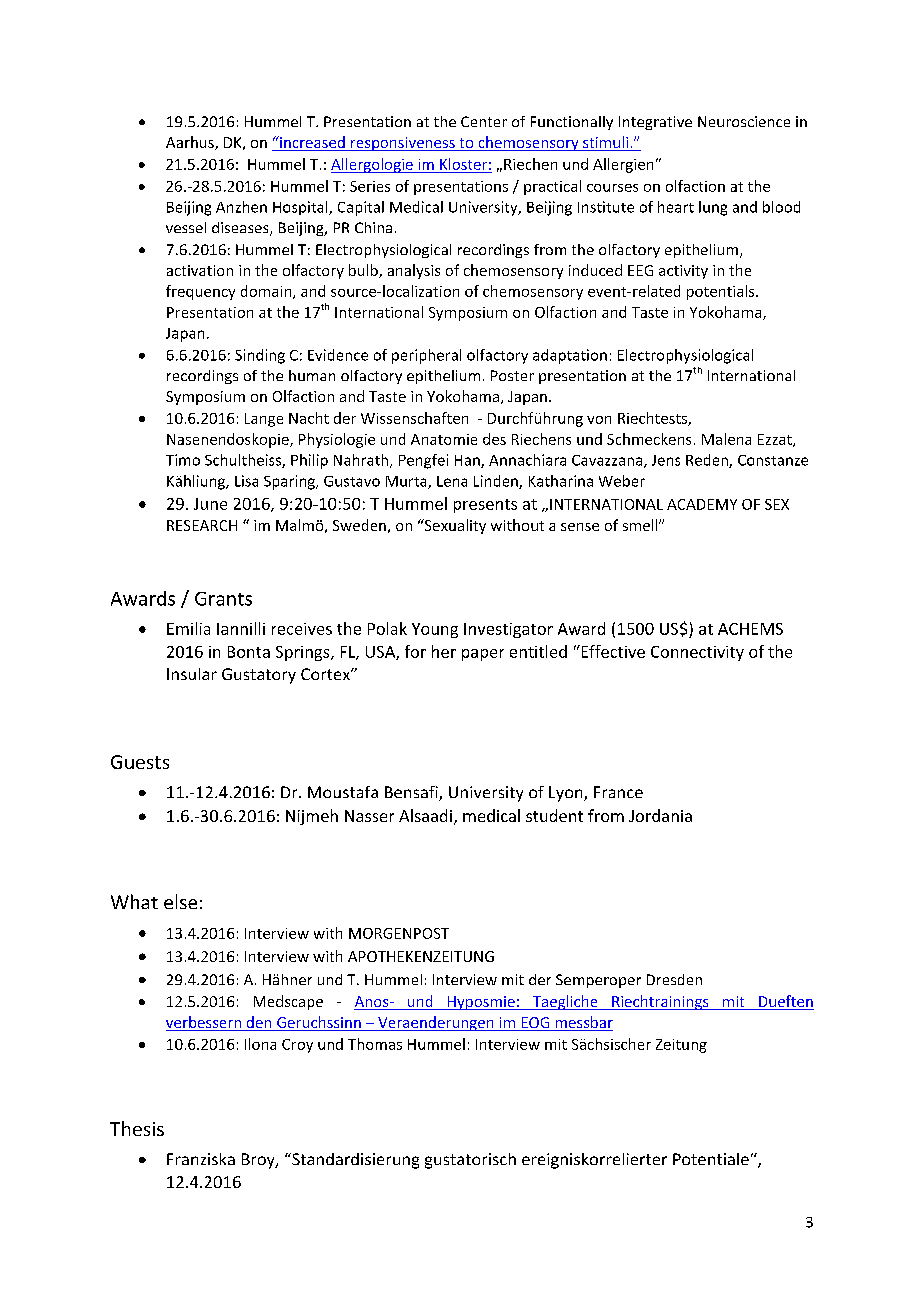 The image size is (924, 1308). I want to click on Emilia, so click(188, 628).
